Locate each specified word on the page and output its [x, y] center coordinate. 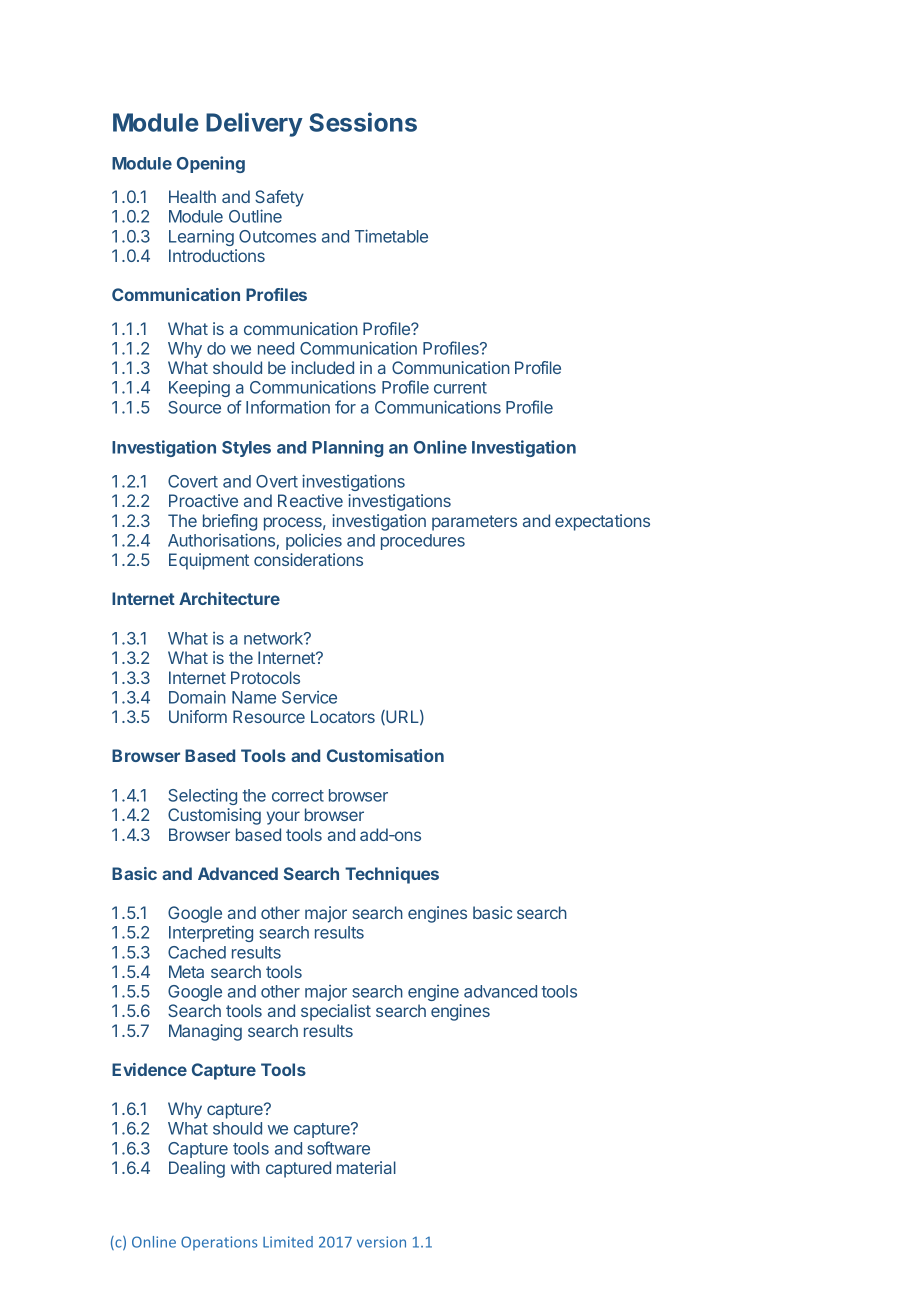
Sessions [363, 122]
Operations [219, 1243]
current [460, 388]
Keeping [199, 389]
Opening [211, 164]
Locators [343, 716]
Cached [197, 952]
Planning [347, 448]
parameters [474, 523]
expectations [602, 522]
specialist [336, 1012]
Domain [197, 697]
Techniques [392, 875]
